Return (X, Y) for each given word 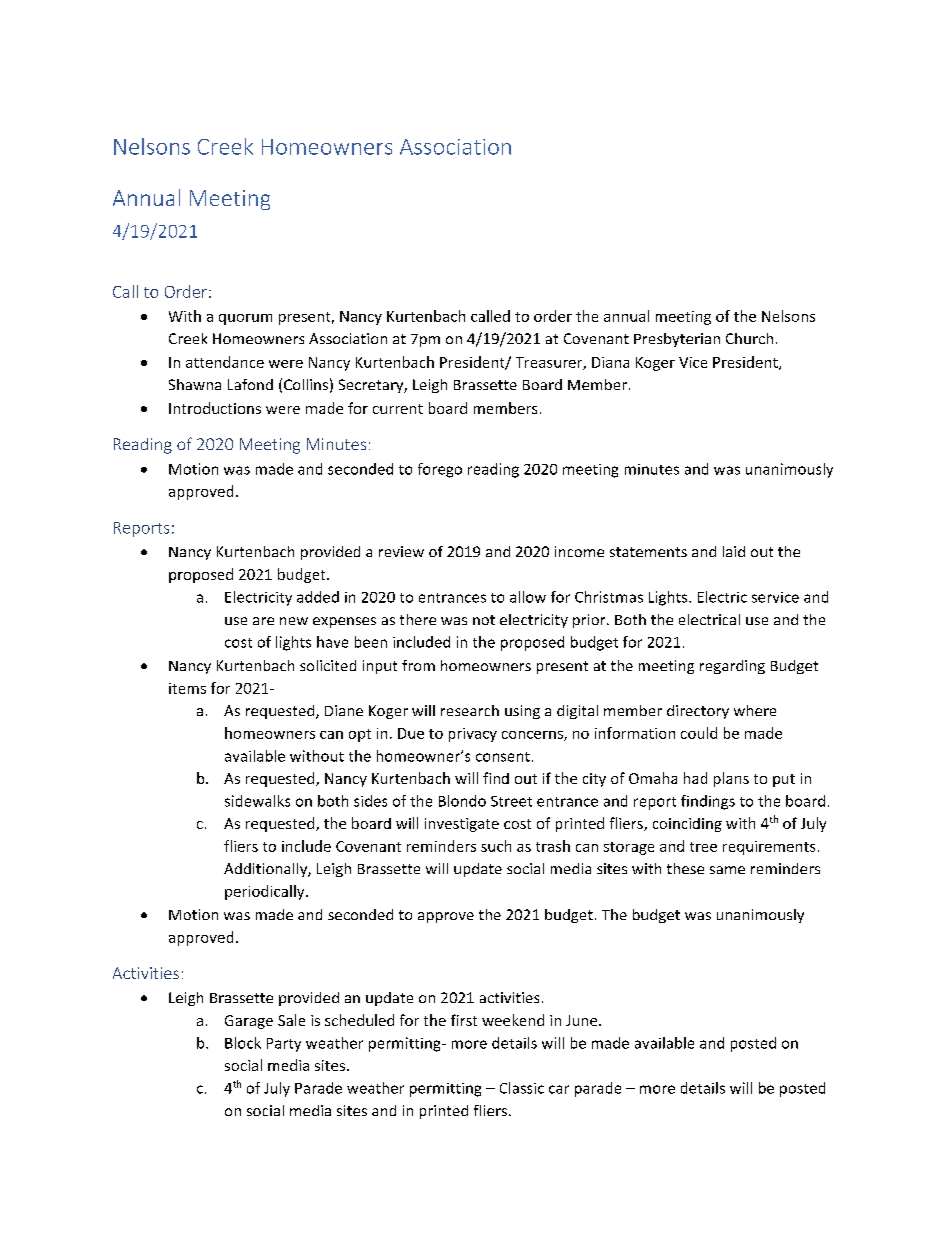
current (398, 409)
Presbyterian (677, 340)
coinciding (687, 825)
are (263, 621)
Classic (522, 1088)
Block (243, 1043)
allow (528, 597)
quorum (245, 319)
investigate (462, 825)
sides (370, 801)
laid (734, 551)
